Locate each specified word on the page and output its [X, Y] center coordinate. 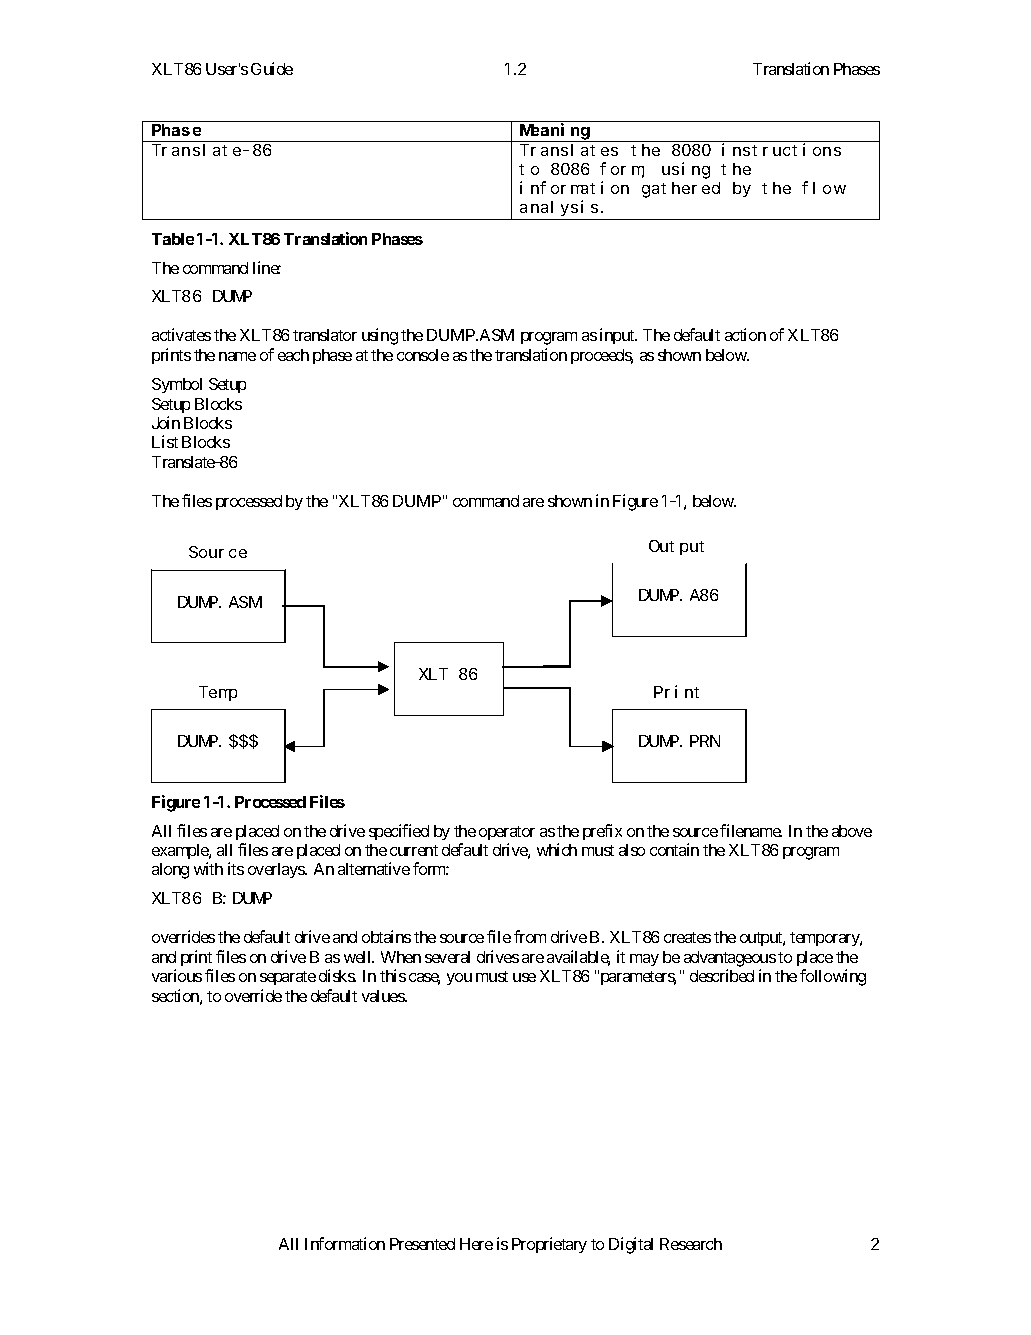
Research [691, 1244]
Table [173, 239]
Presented [422, 1244]
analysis [561, 208]
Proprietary [549, 1245]
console [423, 355]
